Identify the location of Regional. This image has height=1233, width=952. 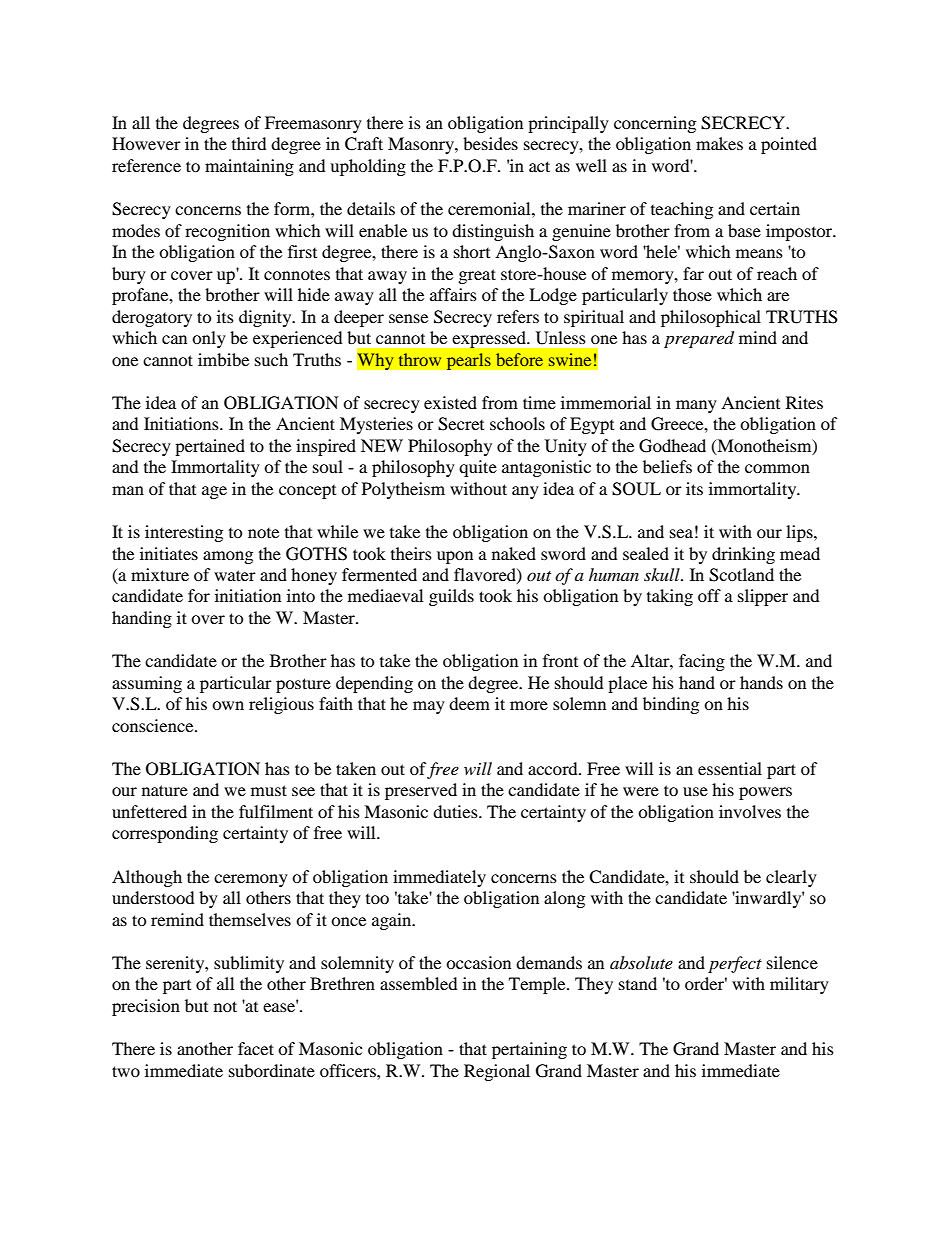
(497, 1072).
